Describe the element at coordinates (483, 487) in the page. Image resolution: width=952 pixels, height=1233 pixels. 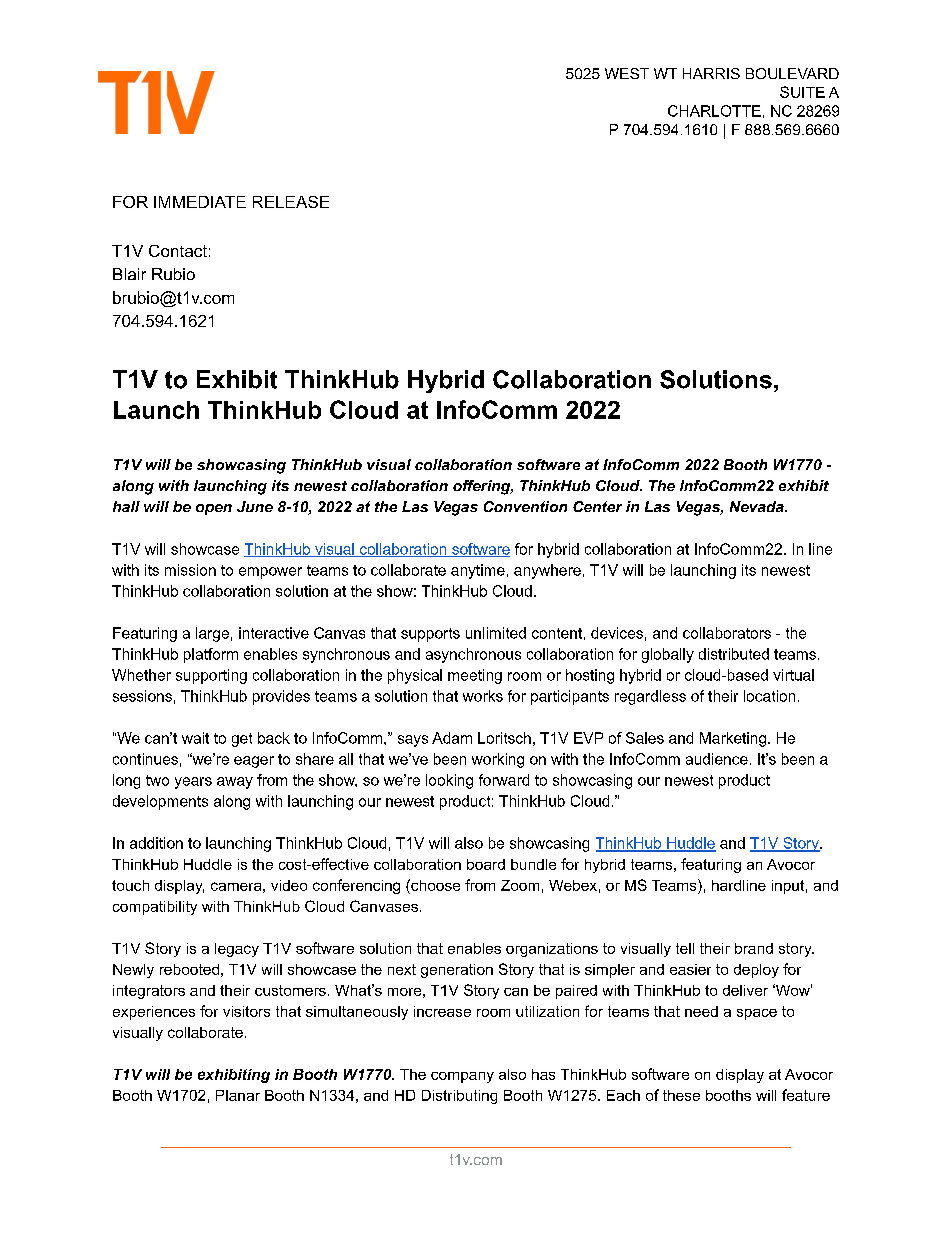
I see `offering` at that location.
